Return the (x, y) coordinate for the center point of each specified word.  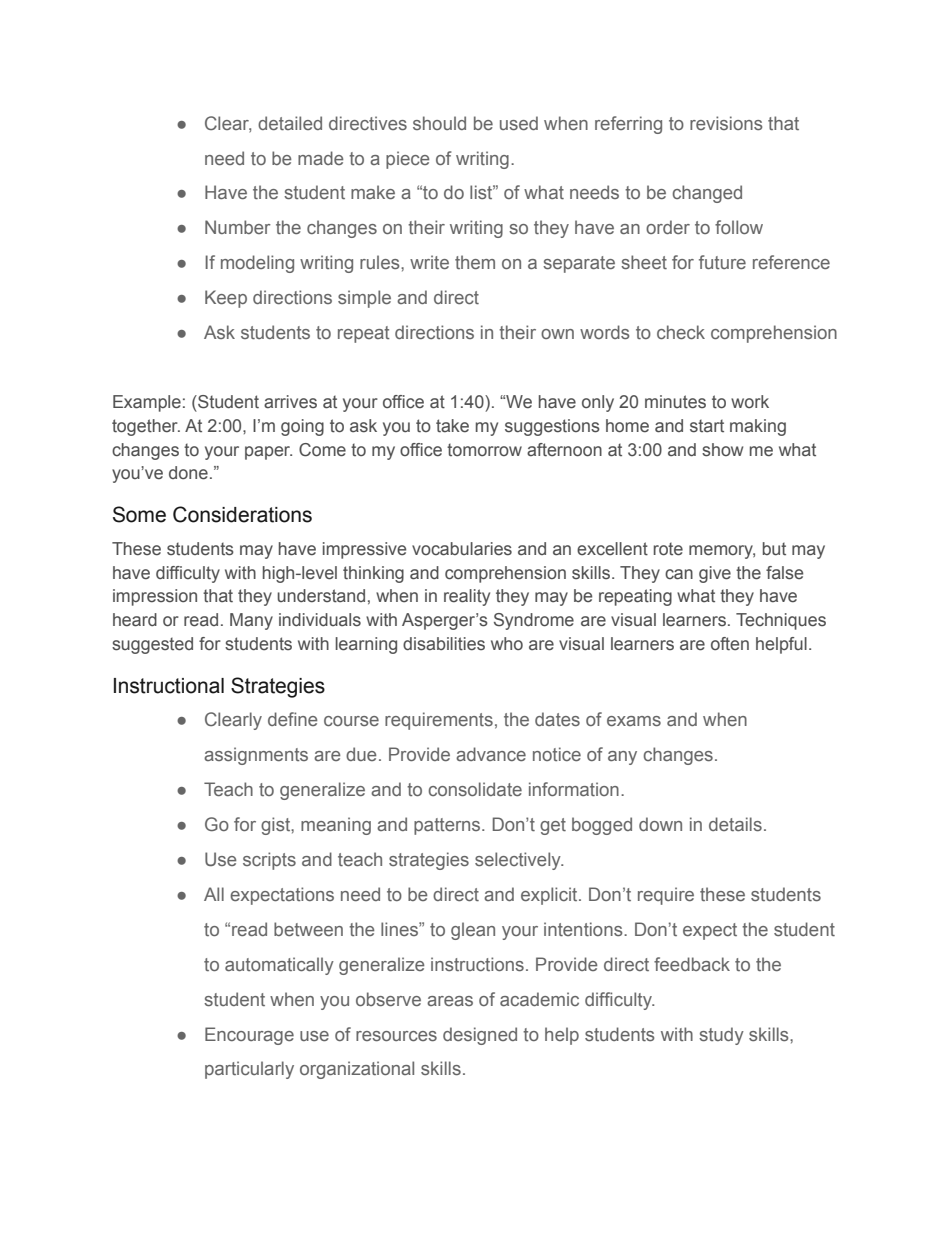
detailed (290, 123)
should (439, 123)
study (721, 1036)
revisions (726, 123)
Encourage (249, 1036)
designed (480, 1036)
